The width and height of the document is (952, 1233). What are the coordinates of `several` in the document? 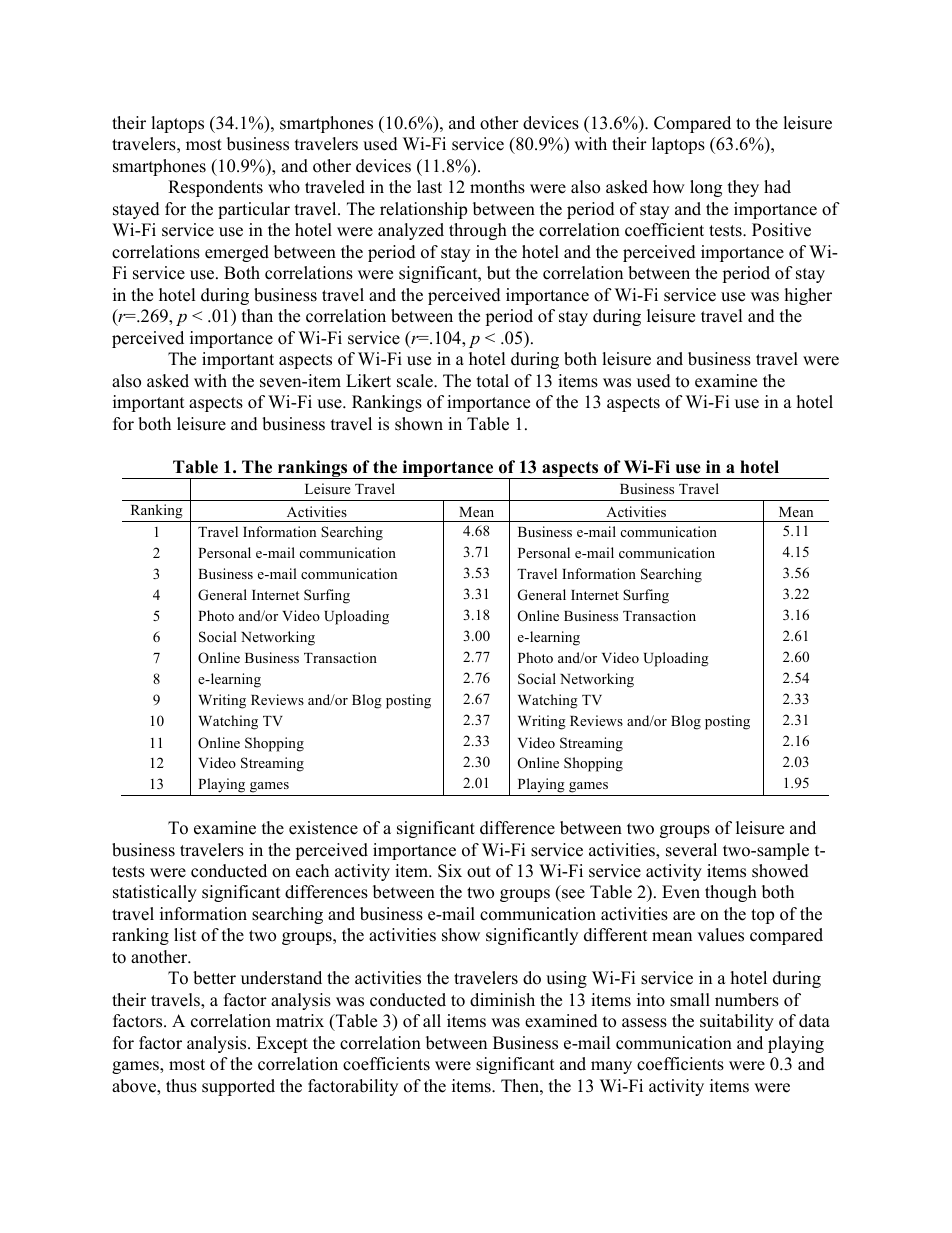 It's located at (691, 850).
